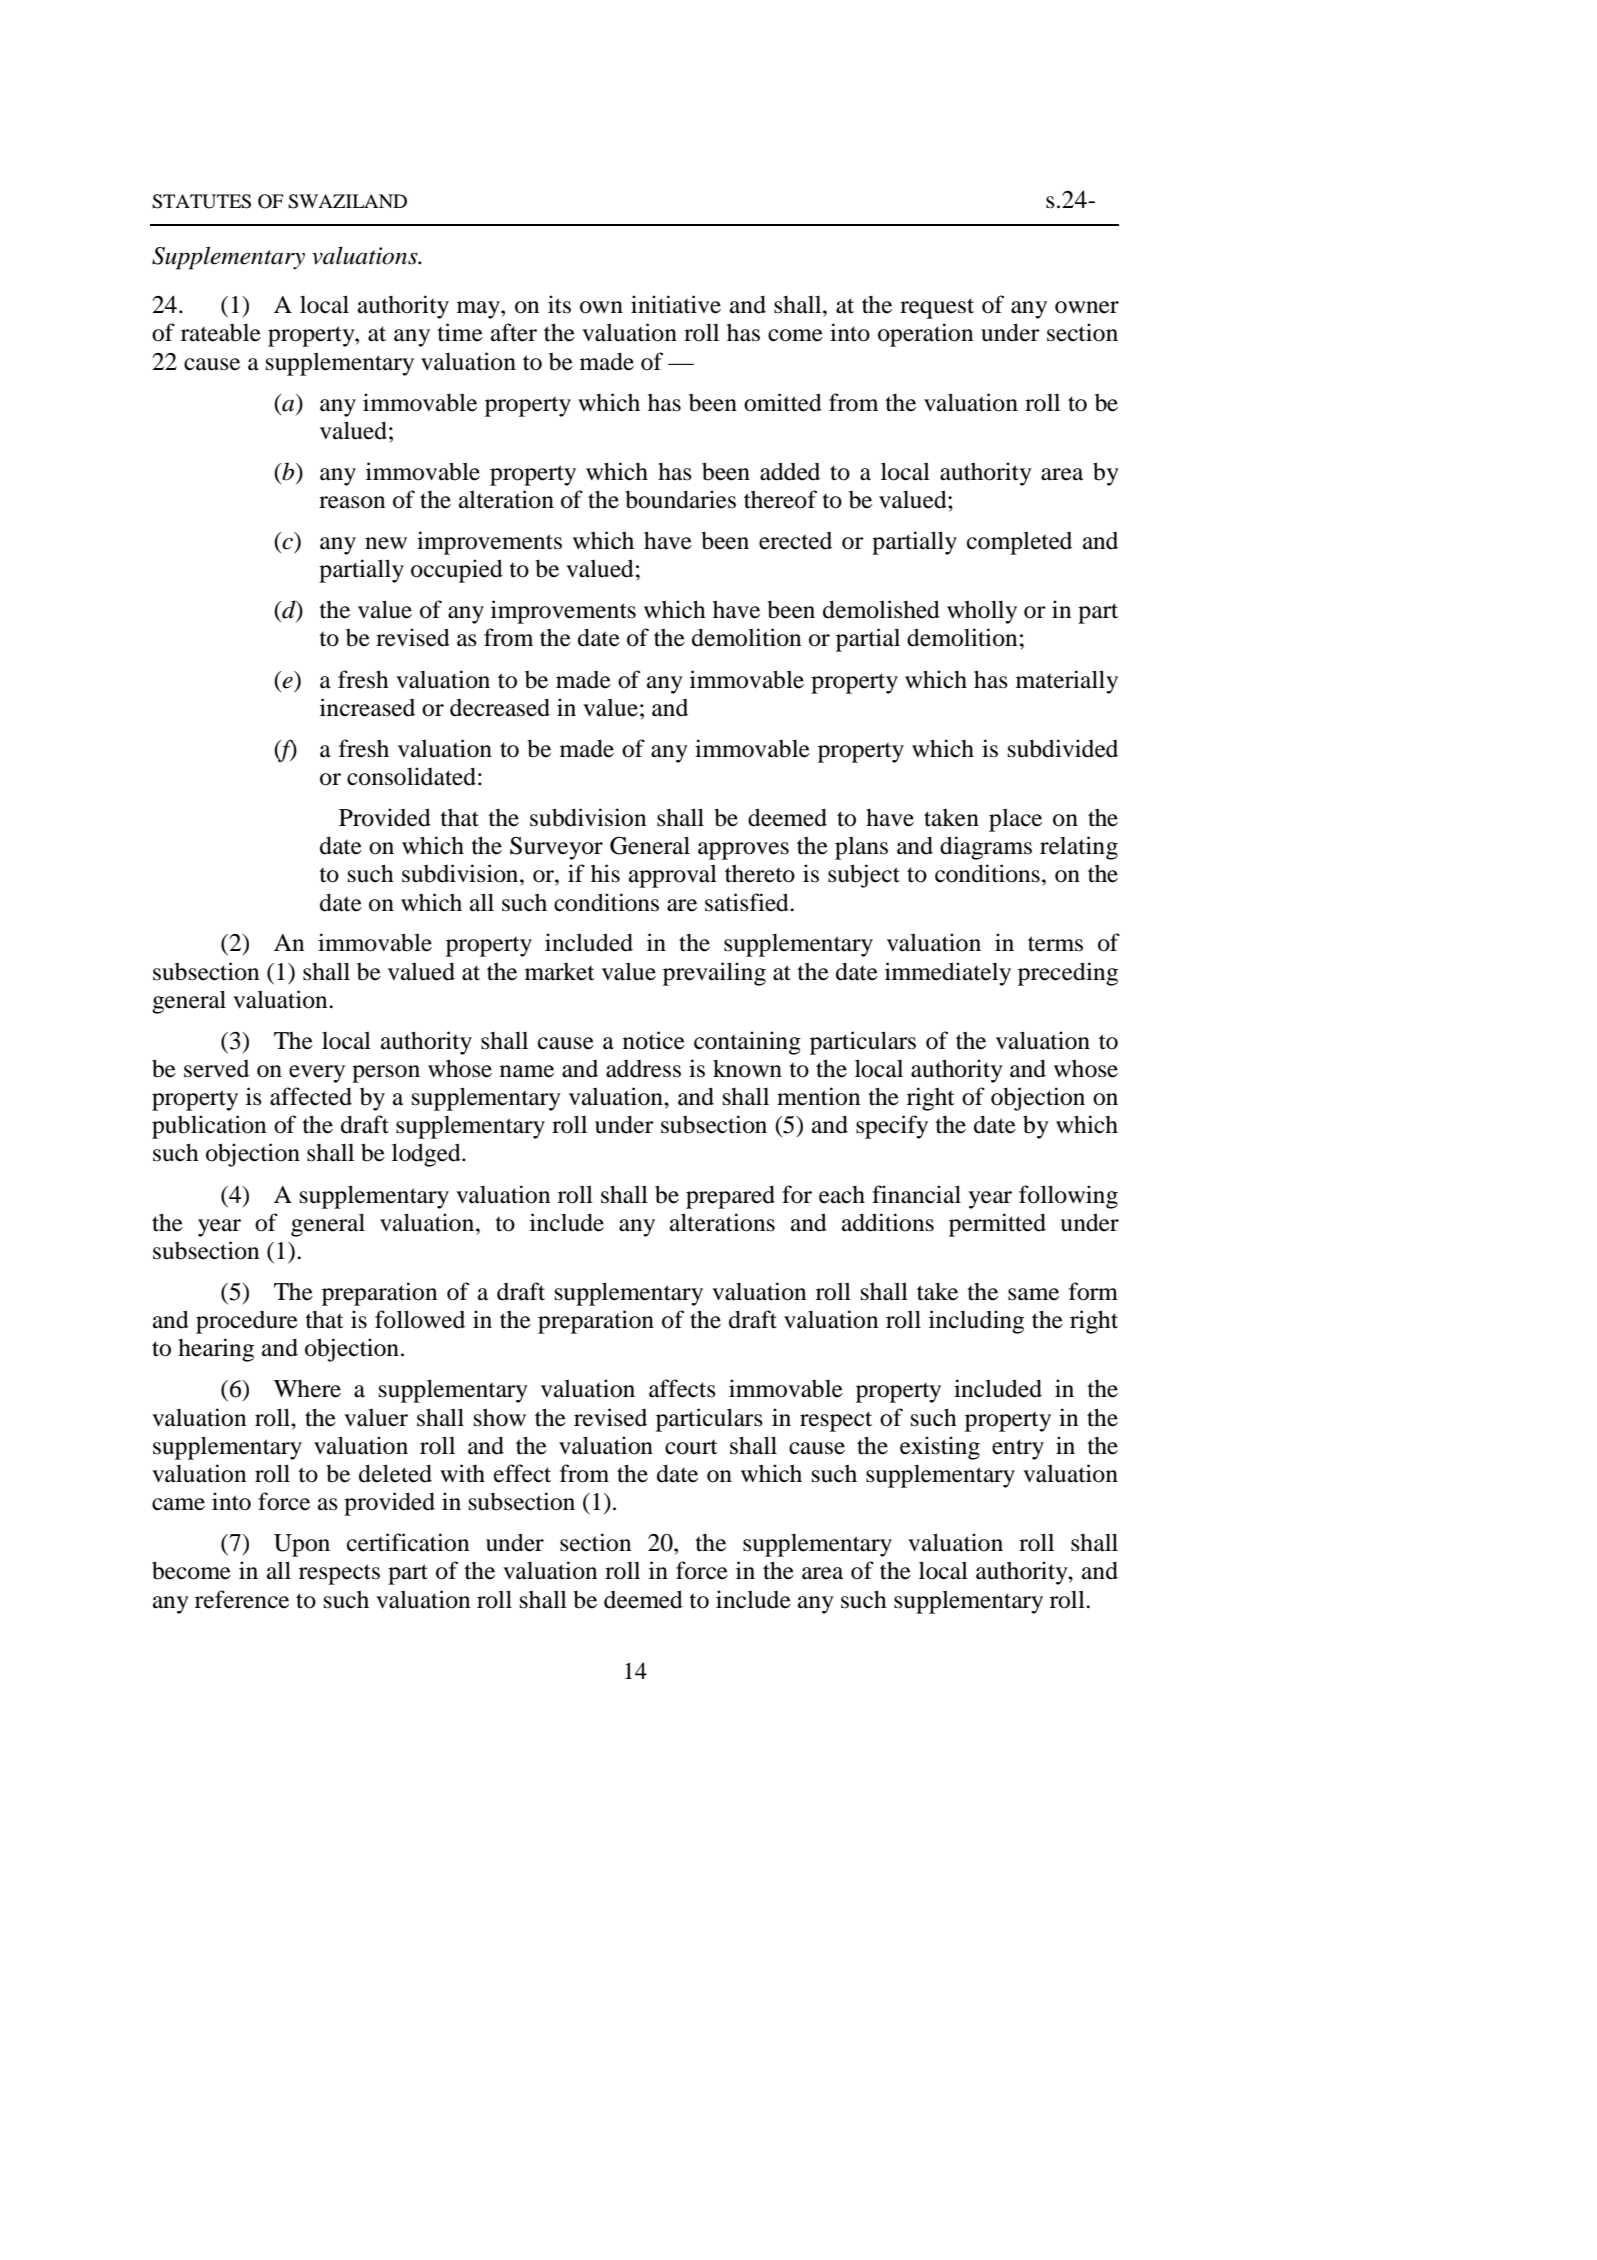 The width and height of the document is (1597, 2260). Describe the element at coordinates (937, 308) in the document. I see `request` at that location.
